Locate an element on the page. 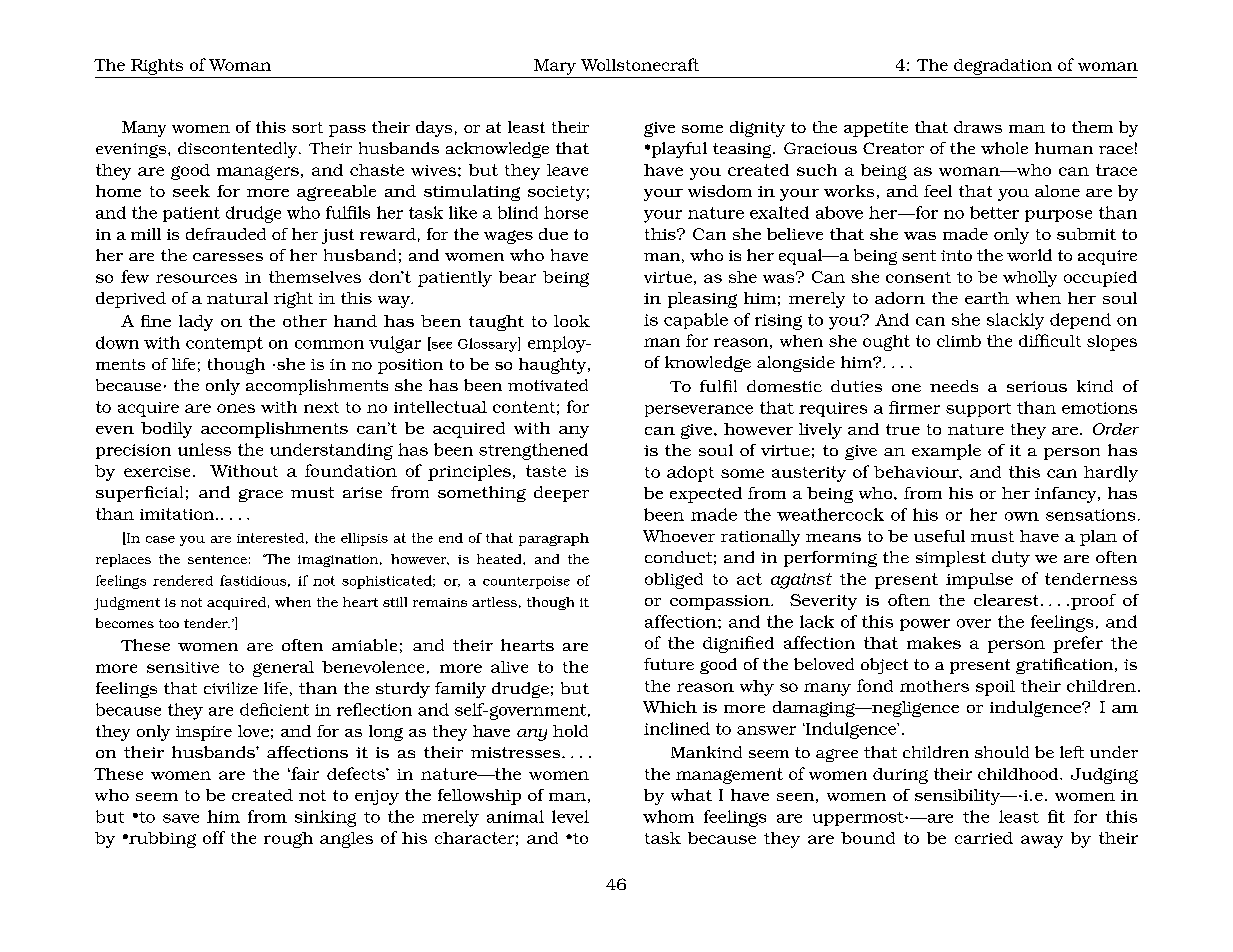  taste is located at coordinates (546, 471).
